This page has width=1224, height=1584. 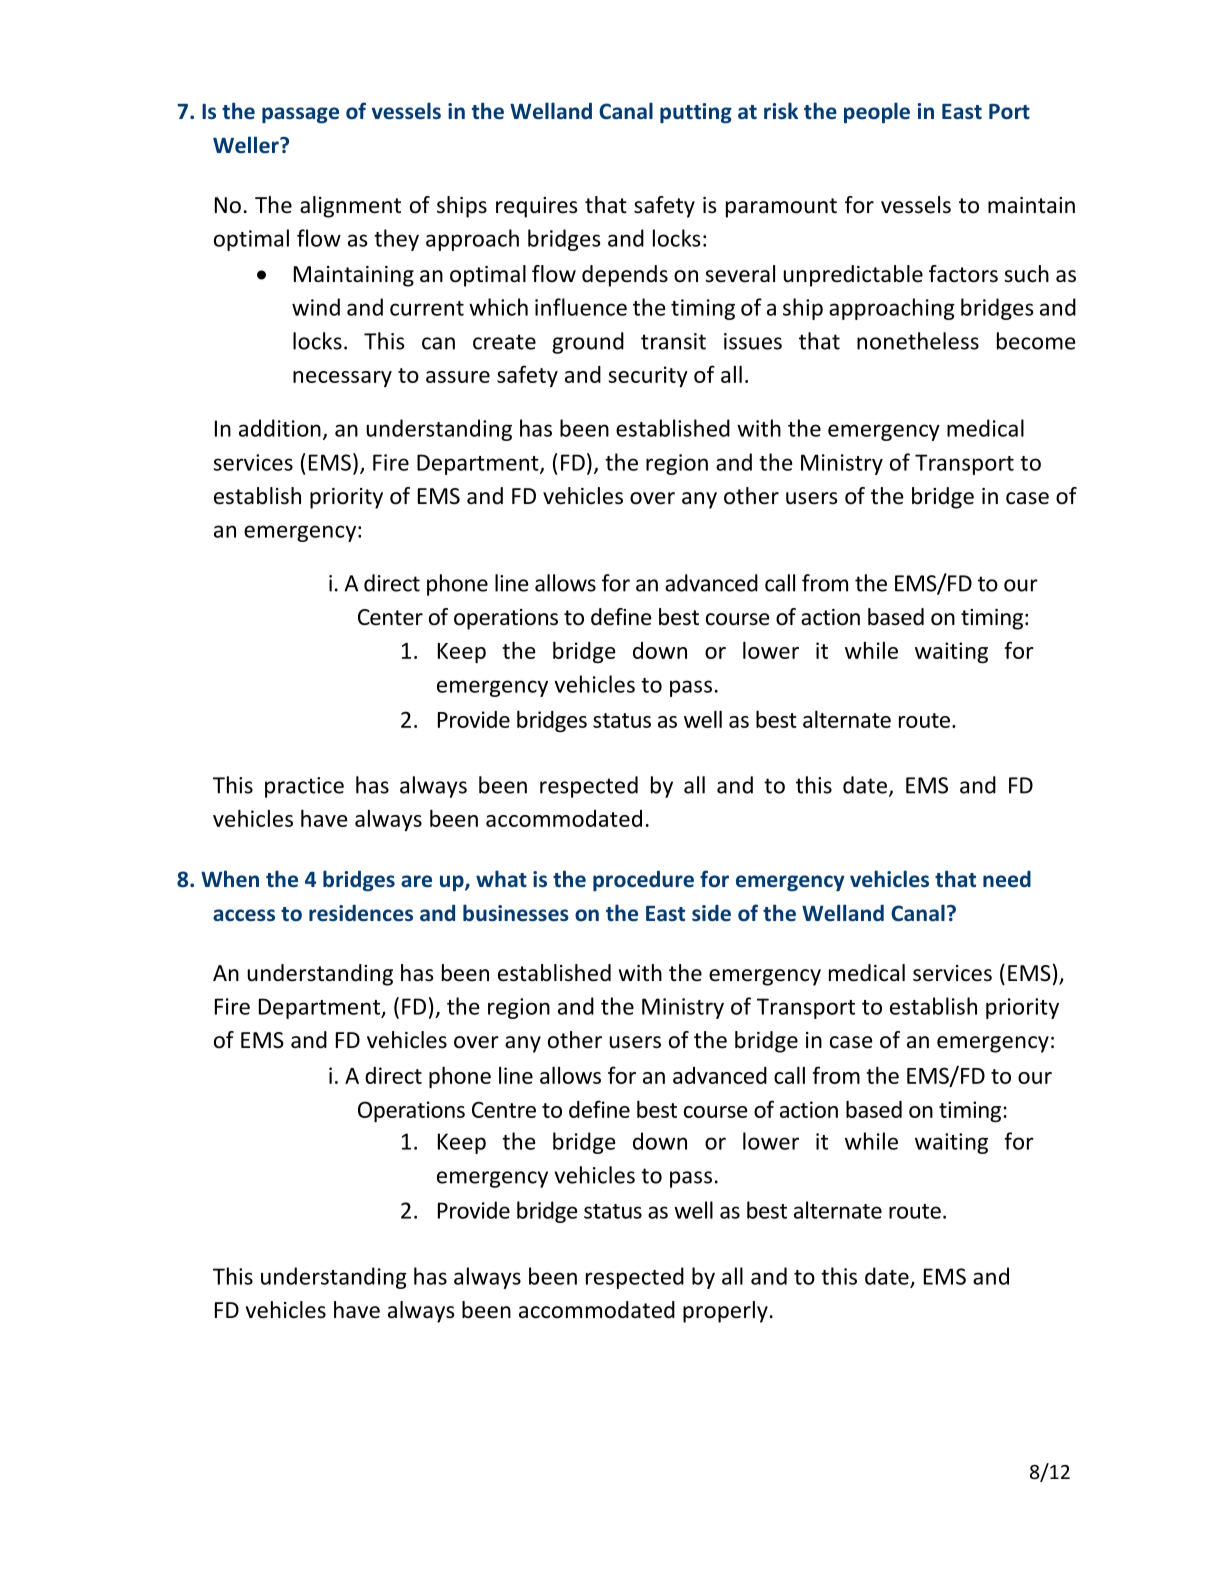 What do you see at coordinates (696, 113) in the page?
I see `putting` at bounding box center [696, 113].
